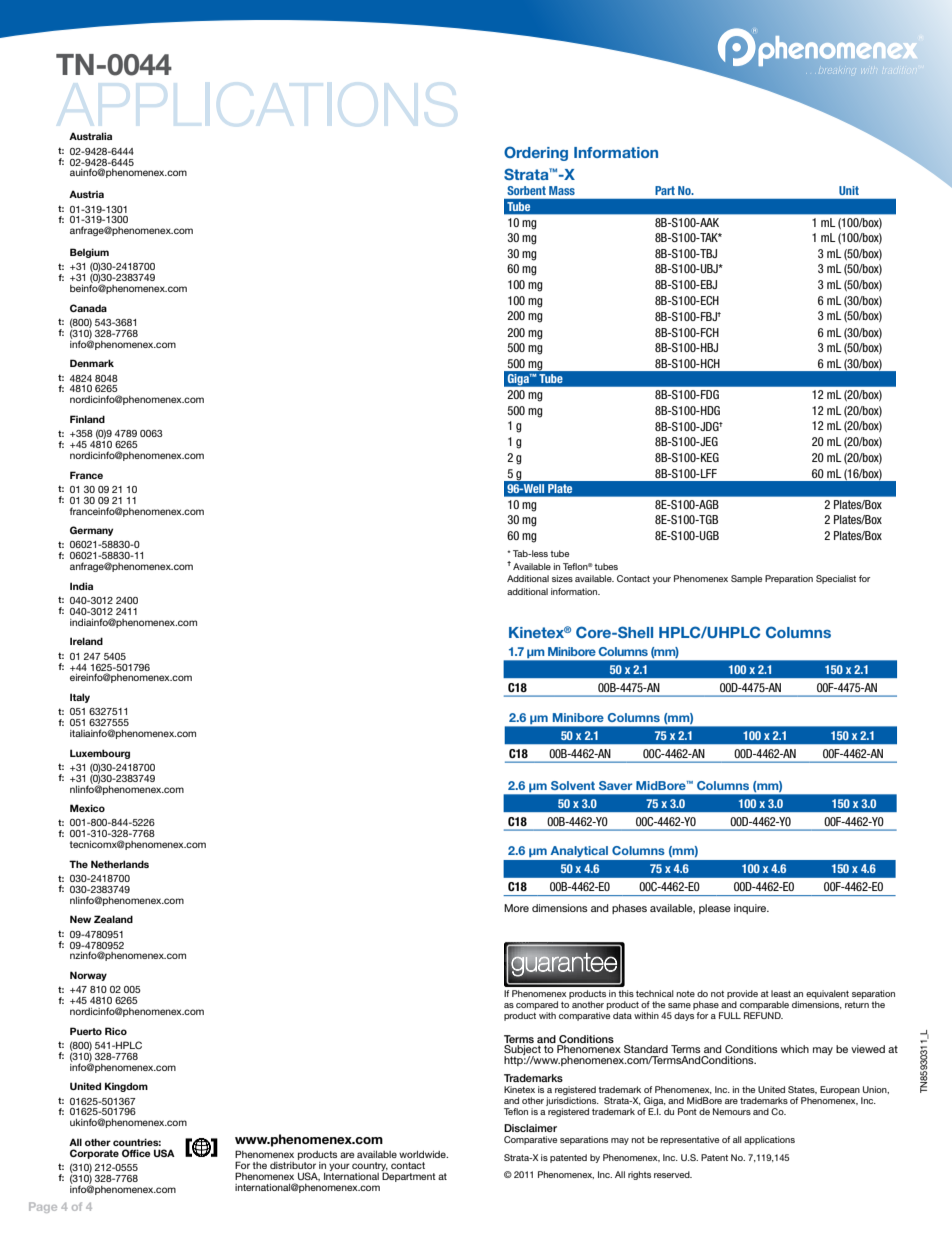 The image size is (952, 1233). Describe the element at coordinates (689, 1140) in the image. I see `representative` at that location.
